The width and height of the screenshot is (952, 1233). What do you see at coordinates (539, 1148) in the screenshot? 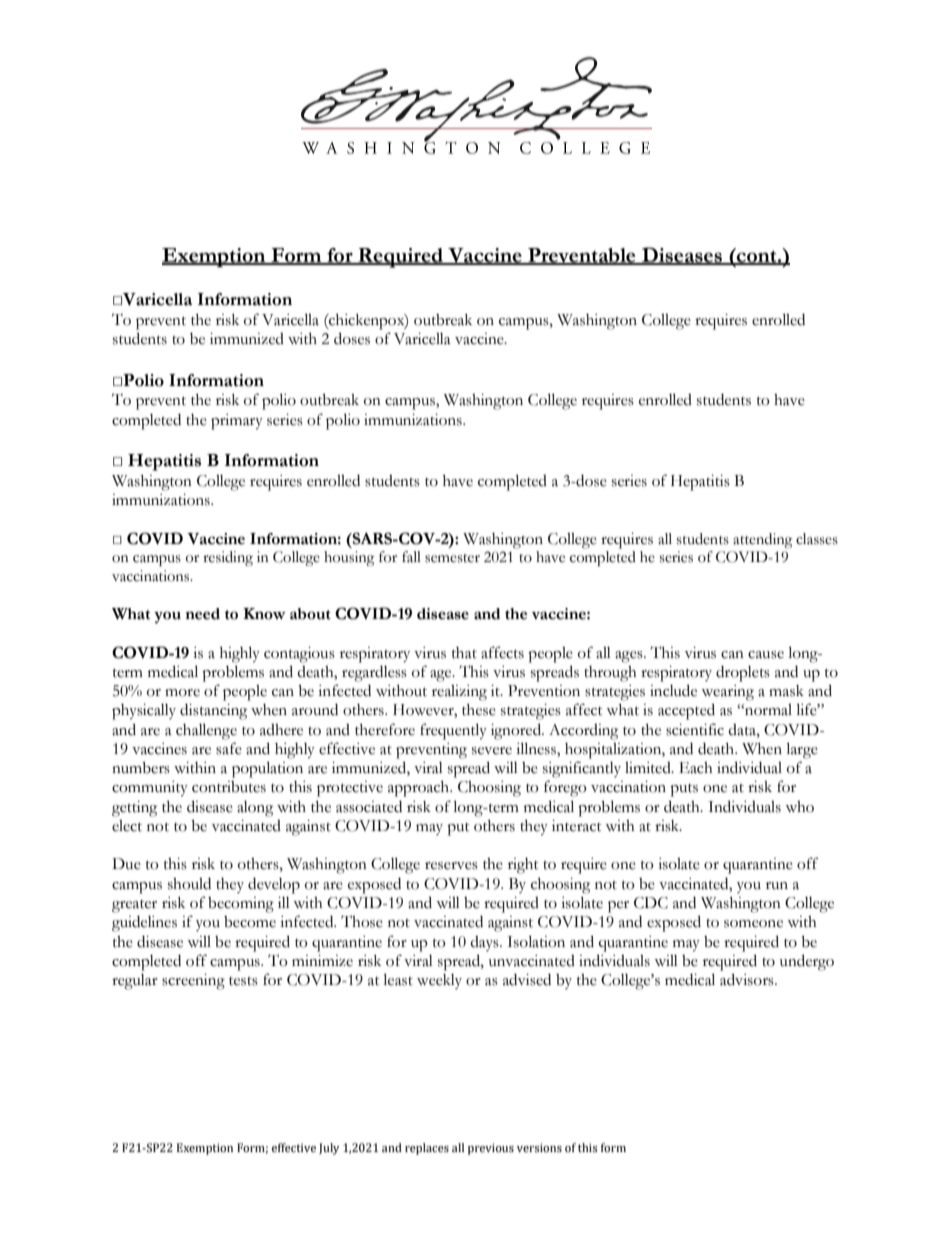
I see `versions` at bounding box center [539, 1148].
